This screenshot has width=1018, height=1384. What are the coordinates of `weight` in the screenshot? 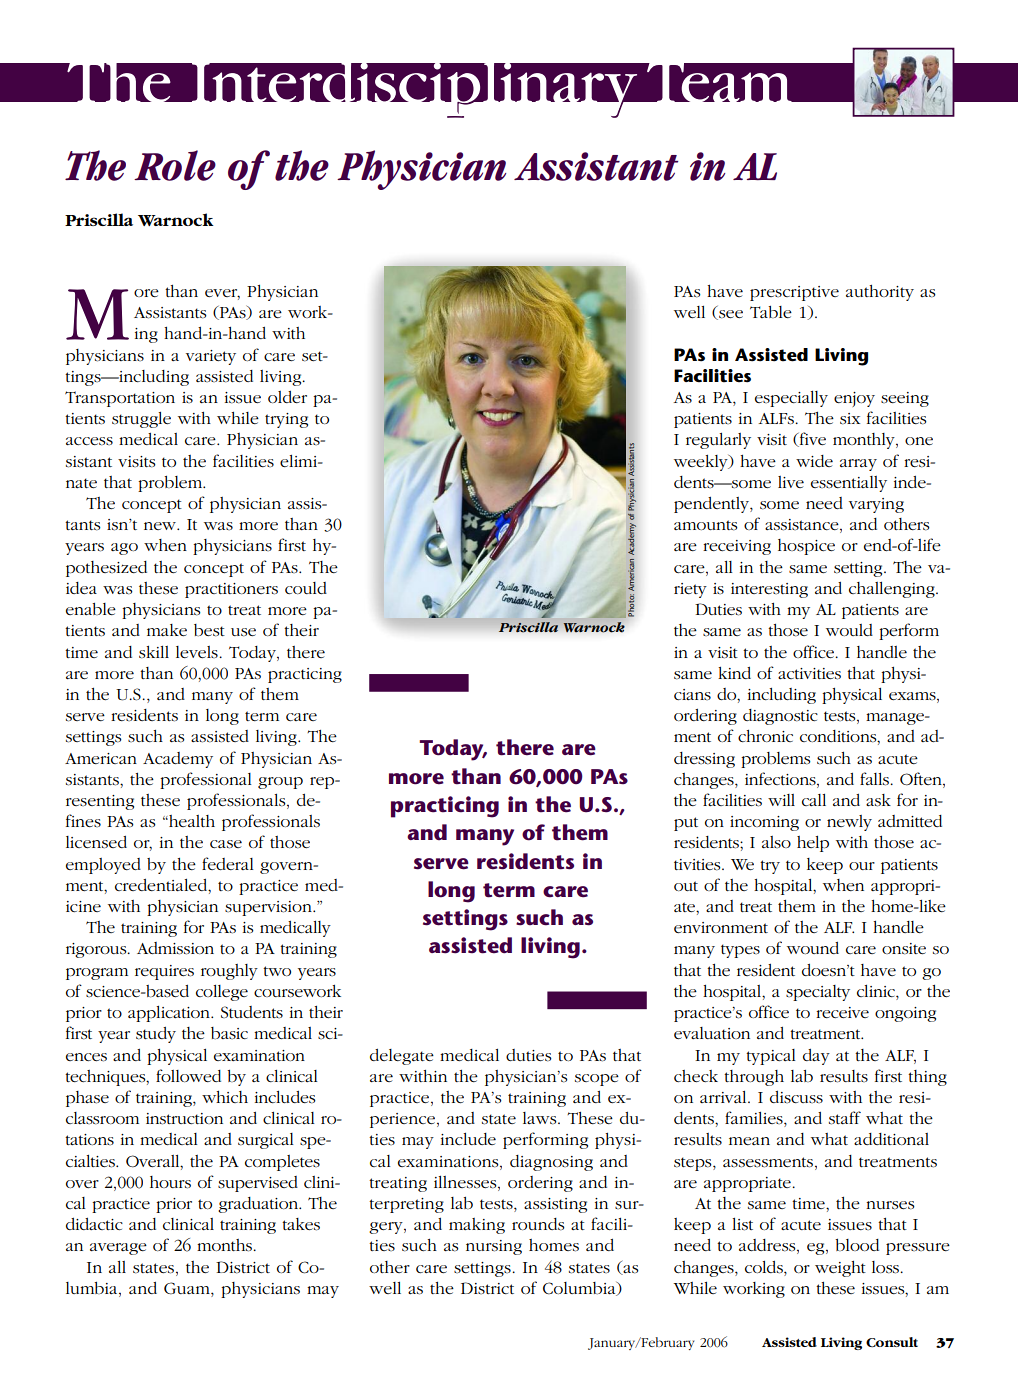 It's located at (840, 1269).
